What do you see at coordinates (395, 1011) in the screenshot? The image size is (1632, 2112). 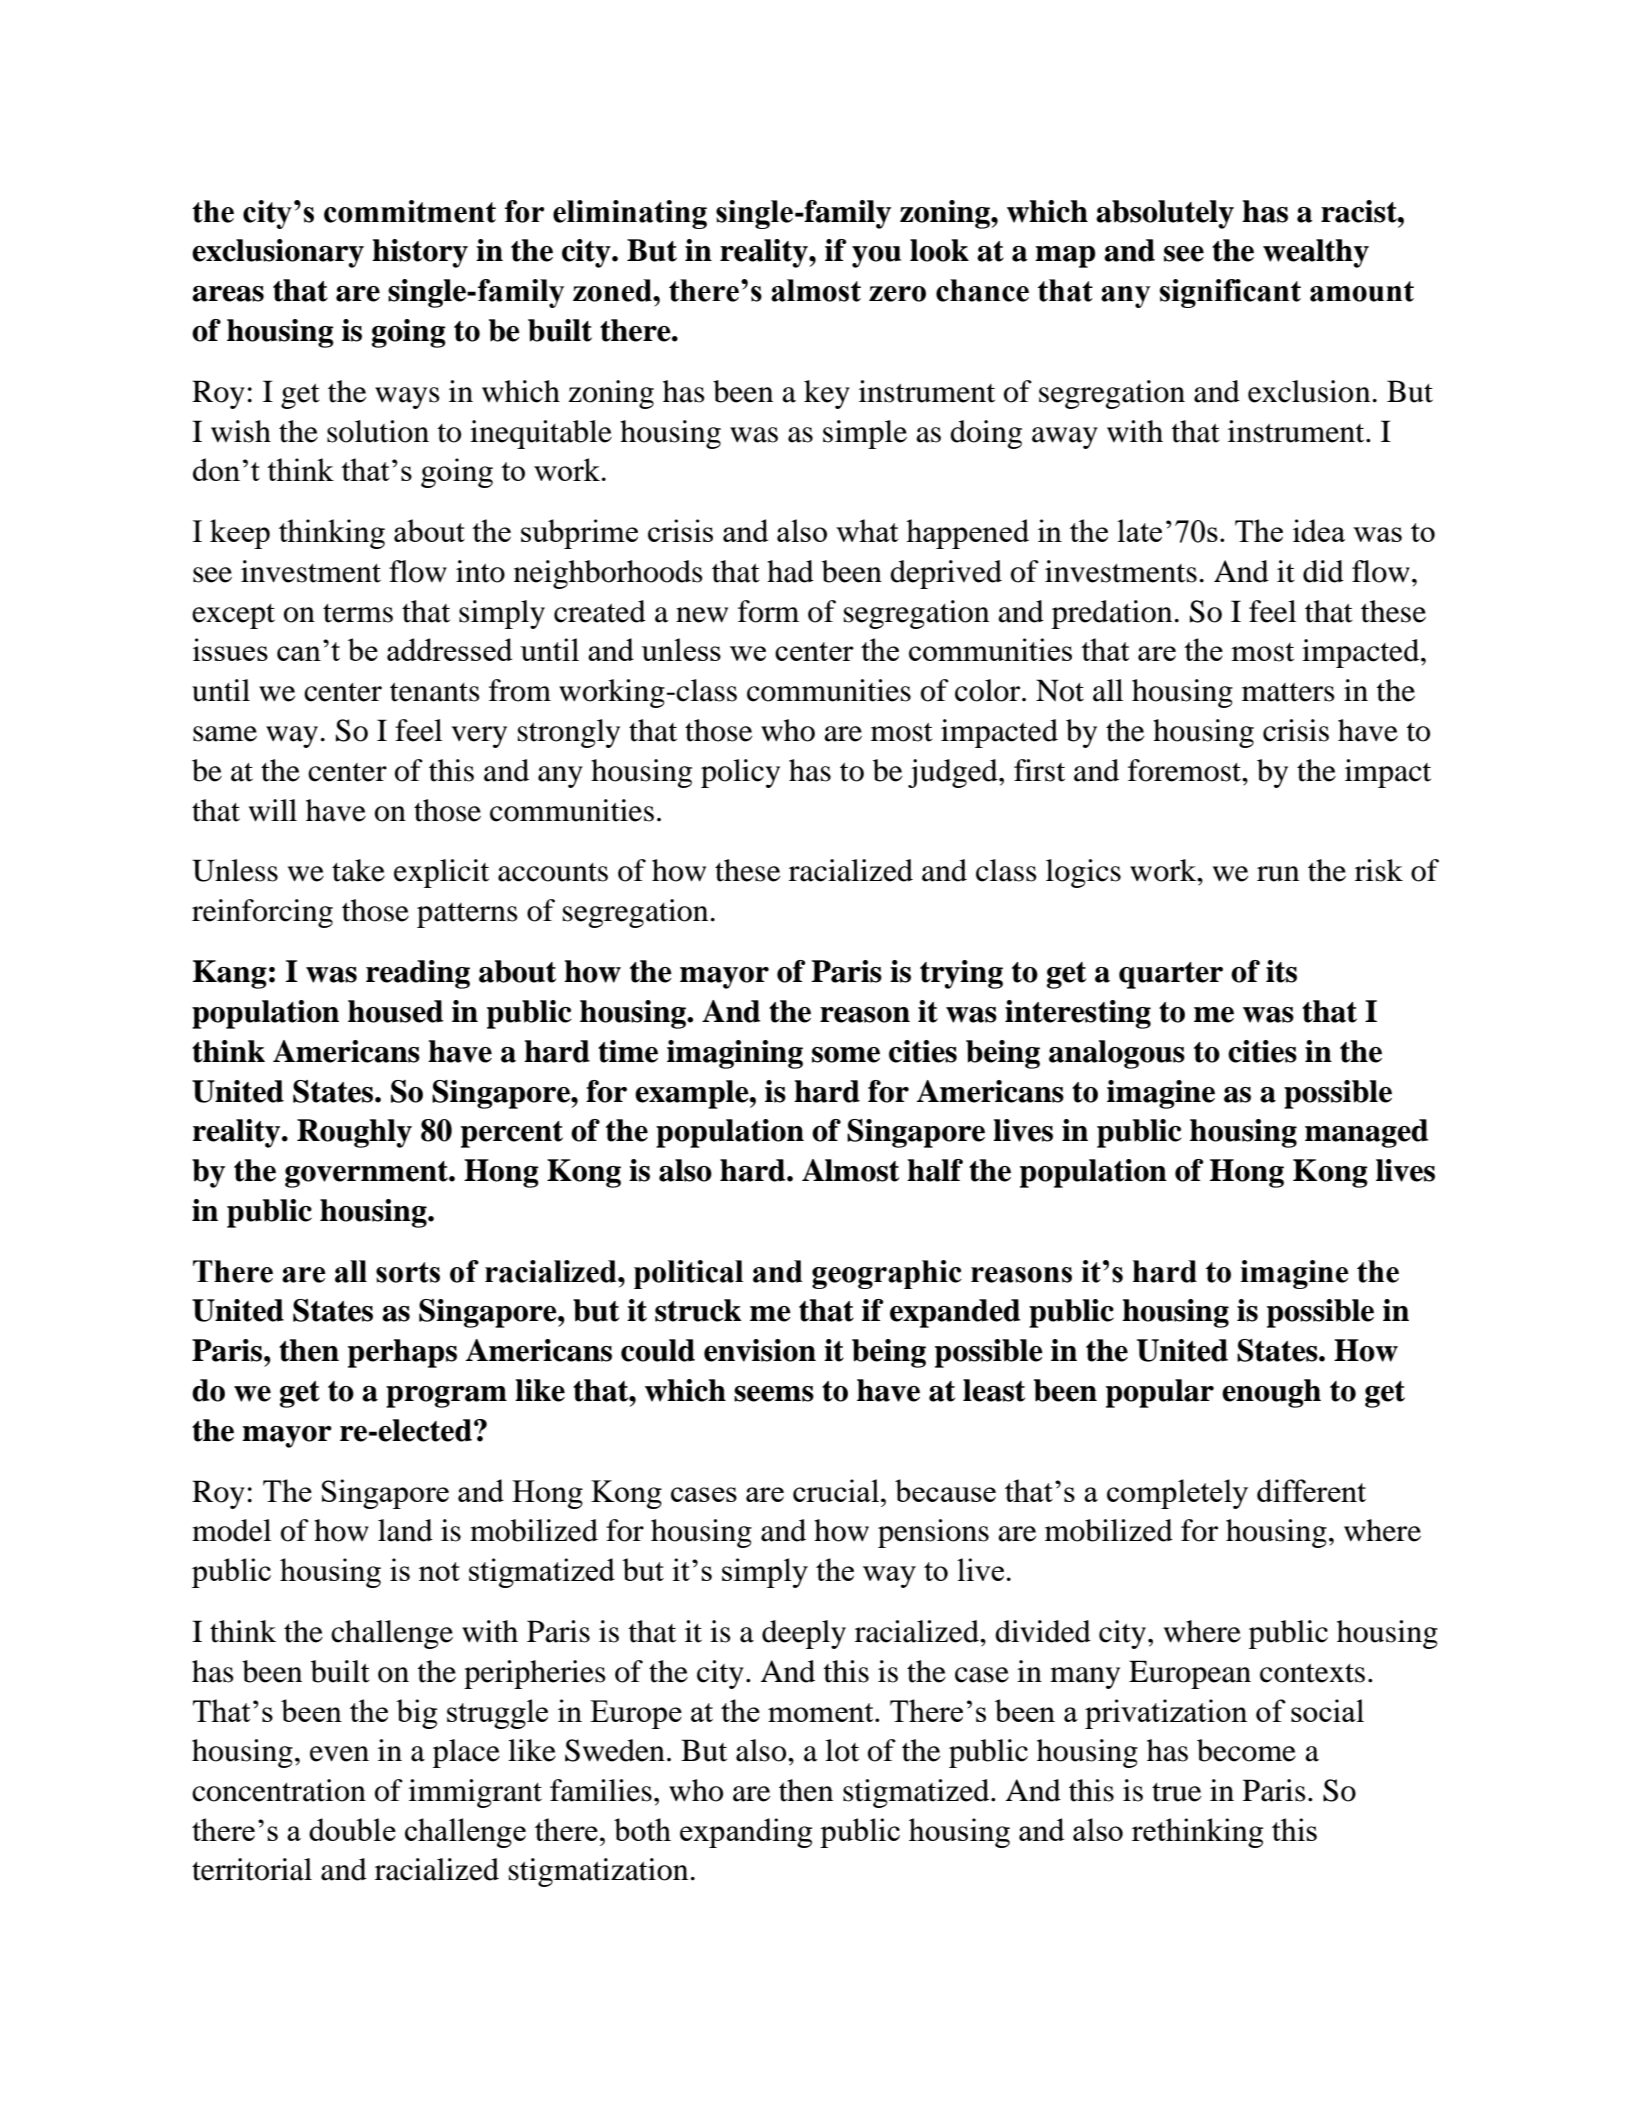 I see `housed` at bounding box center [395, 1011].
